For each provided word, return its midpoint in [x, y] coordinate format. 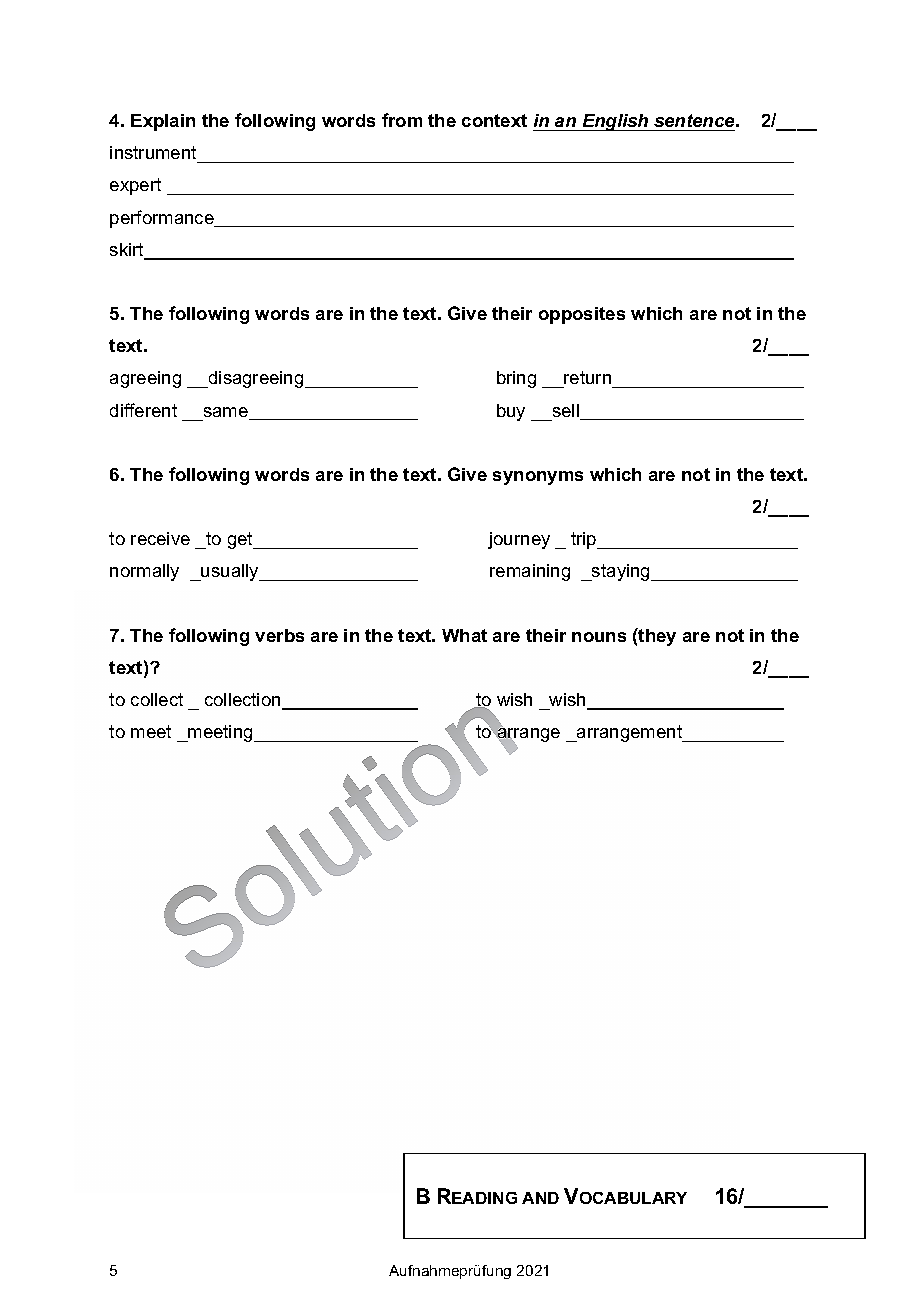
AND [540, 1198]
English [615, 122]
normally [144, 572]
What [464, 635]
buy [511, 412]
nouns [599, 637]
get [241, 540]
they [656, 637]
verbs [279, 635]
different [143, 410]
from [402, 120]
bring [516, 379]
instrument [153, 152]
